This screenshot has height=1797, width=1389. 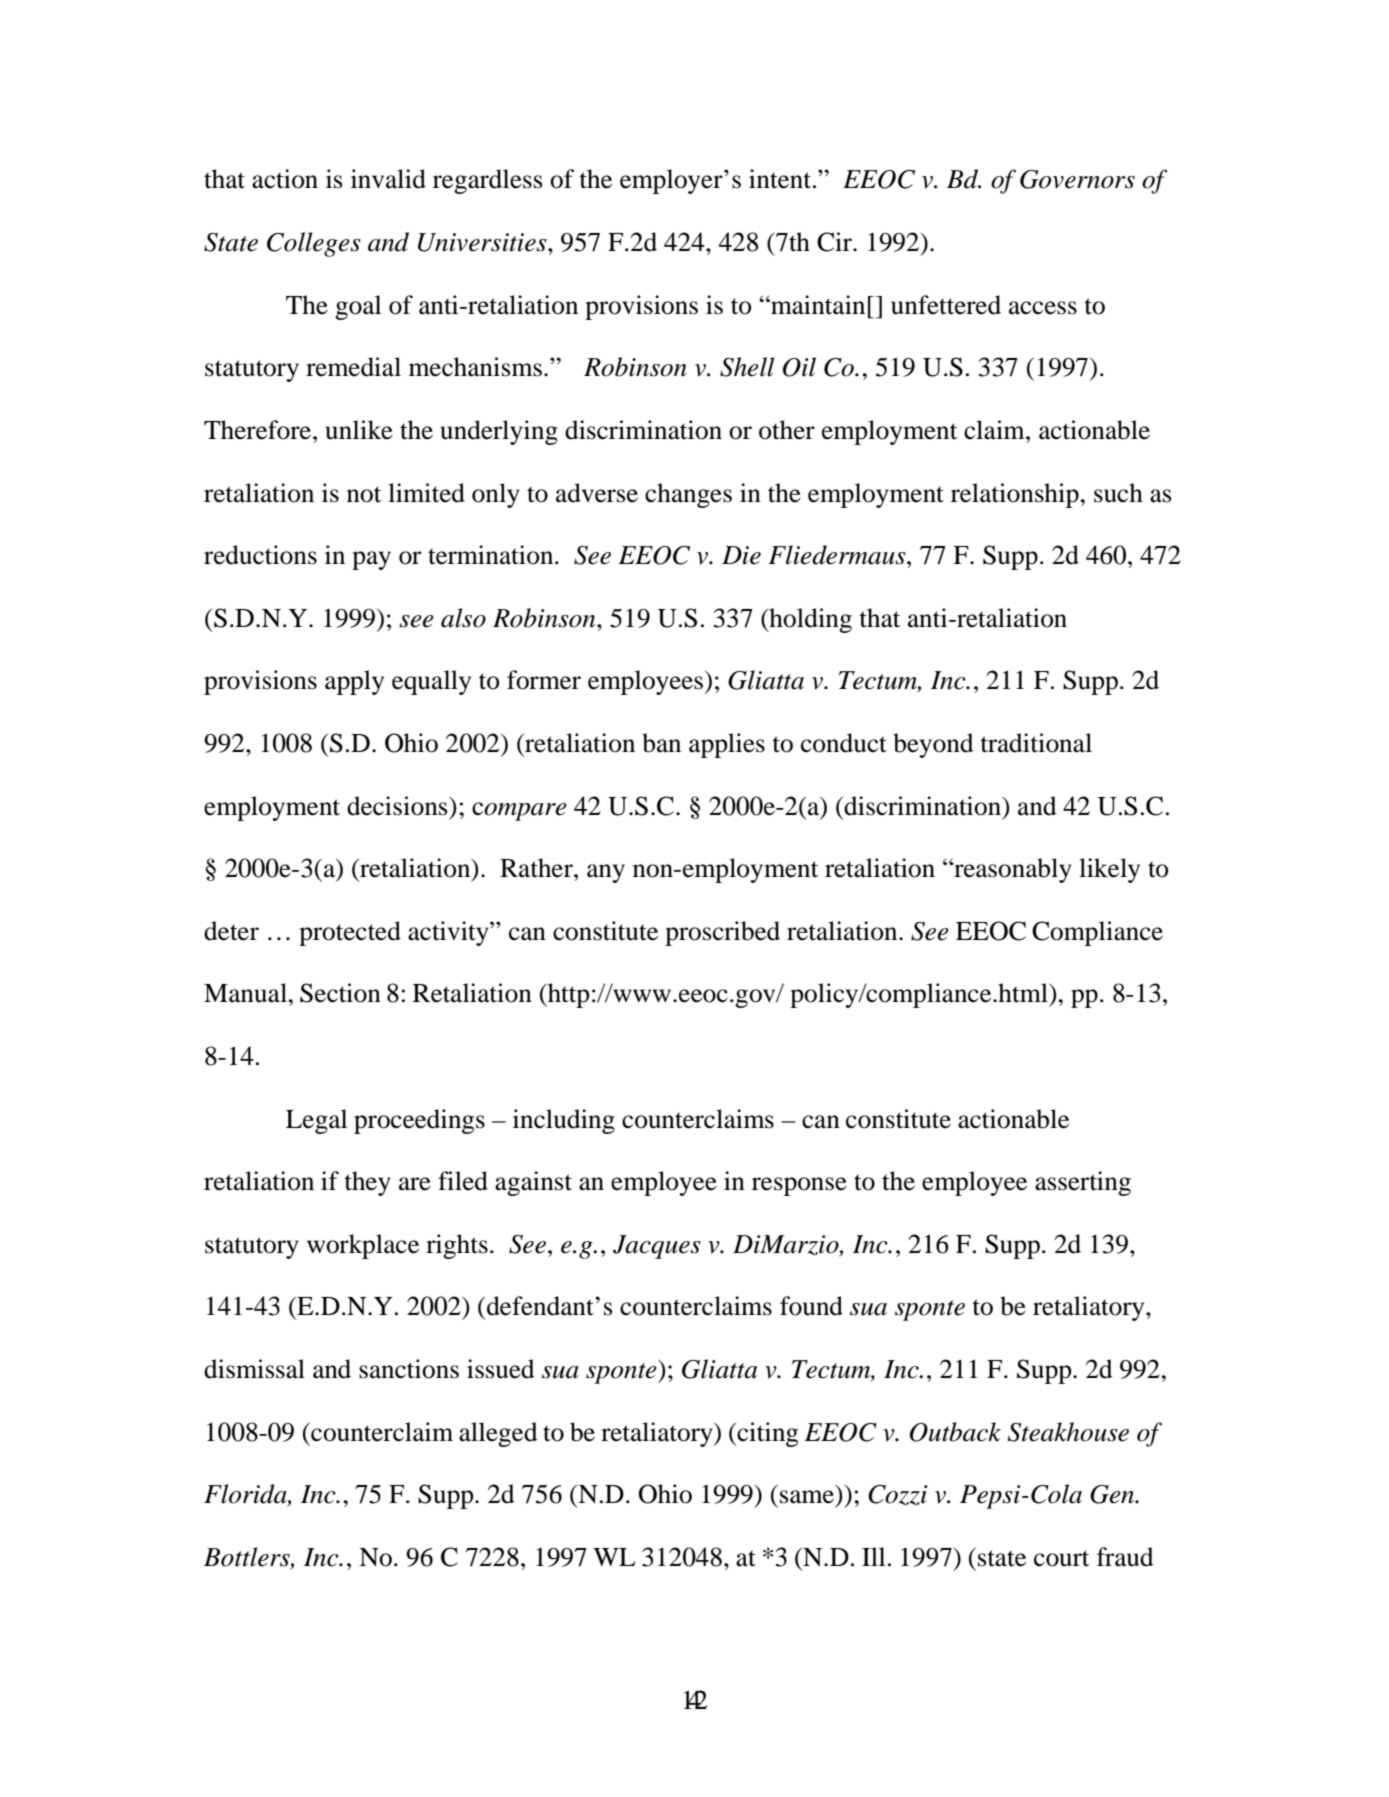 I want to click on workplace, so click(x=363, y=1246).
